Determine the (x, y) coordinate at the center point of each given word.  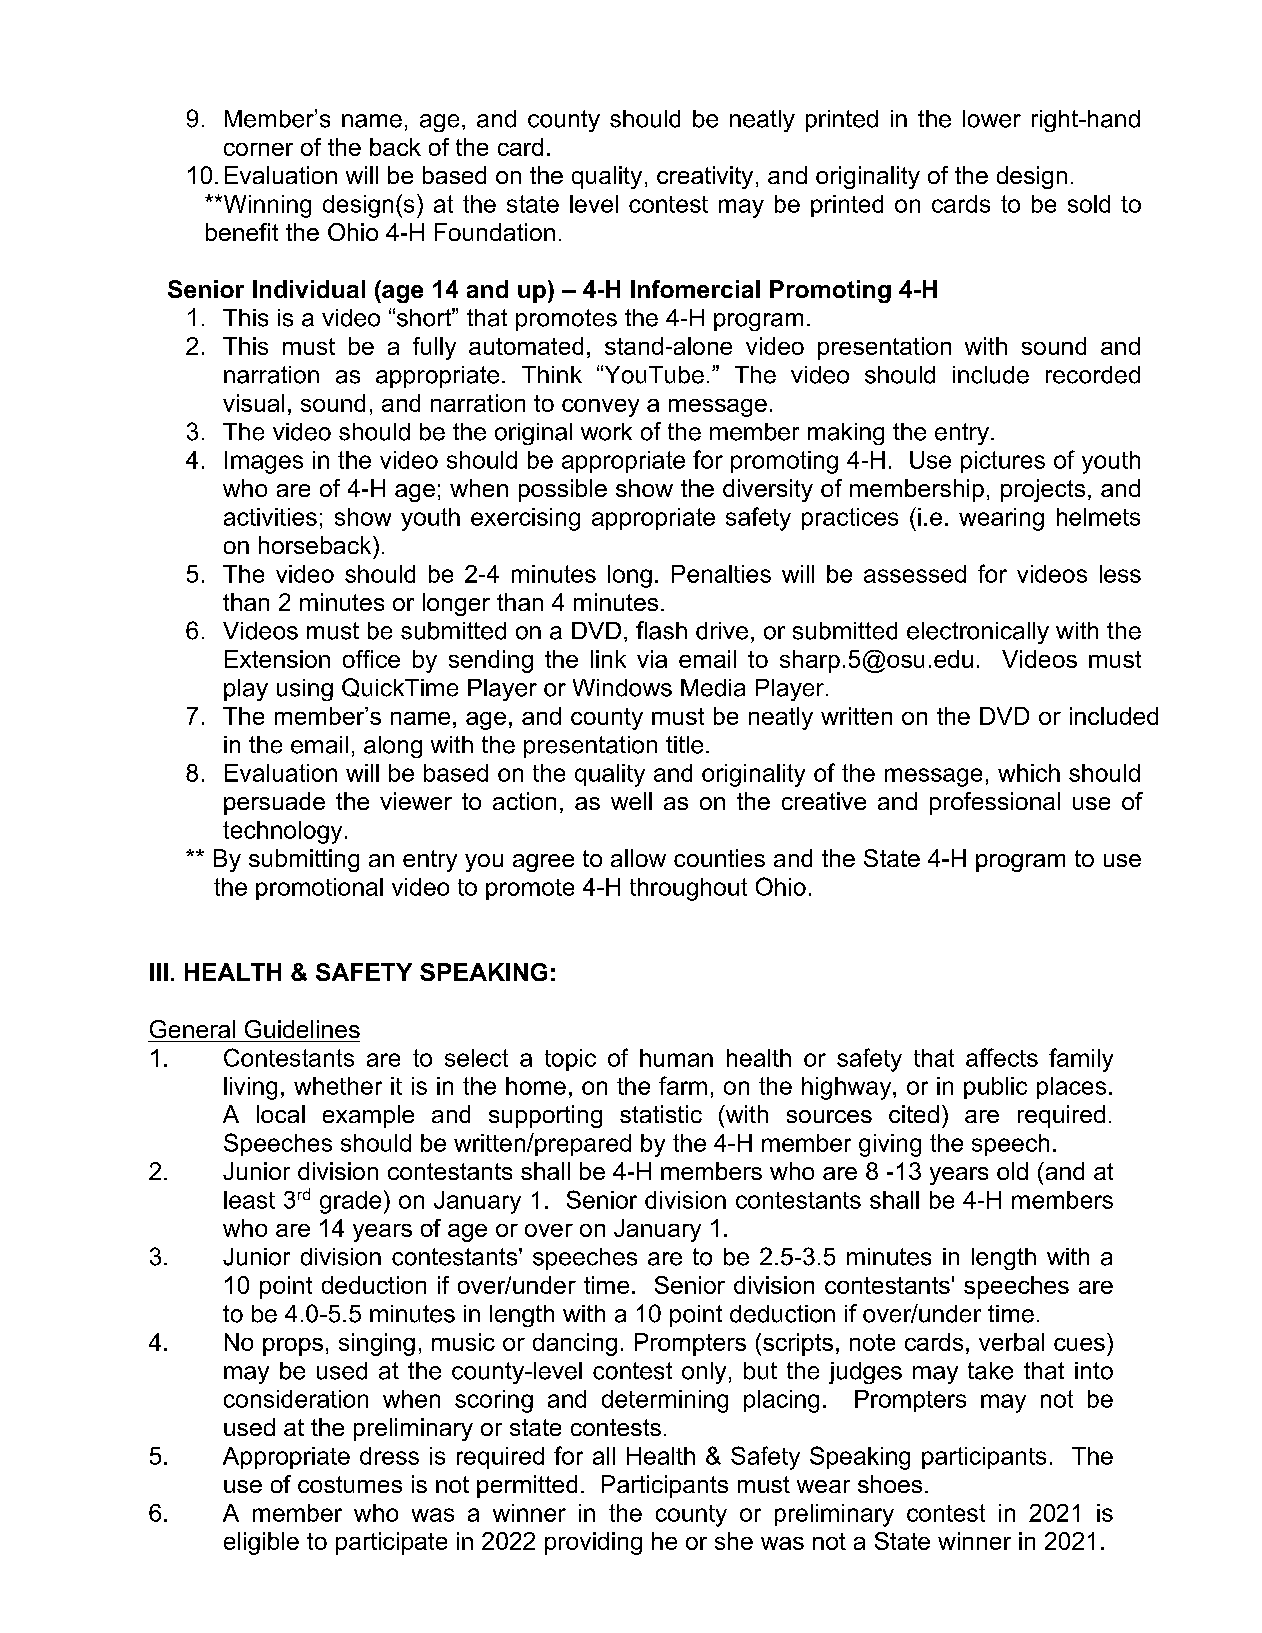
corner (258, 149)
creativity (705, 177)
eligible (261, 1543)
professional (995, 803)
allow (638, 858)
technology (282, 832)
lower (992, 119)
